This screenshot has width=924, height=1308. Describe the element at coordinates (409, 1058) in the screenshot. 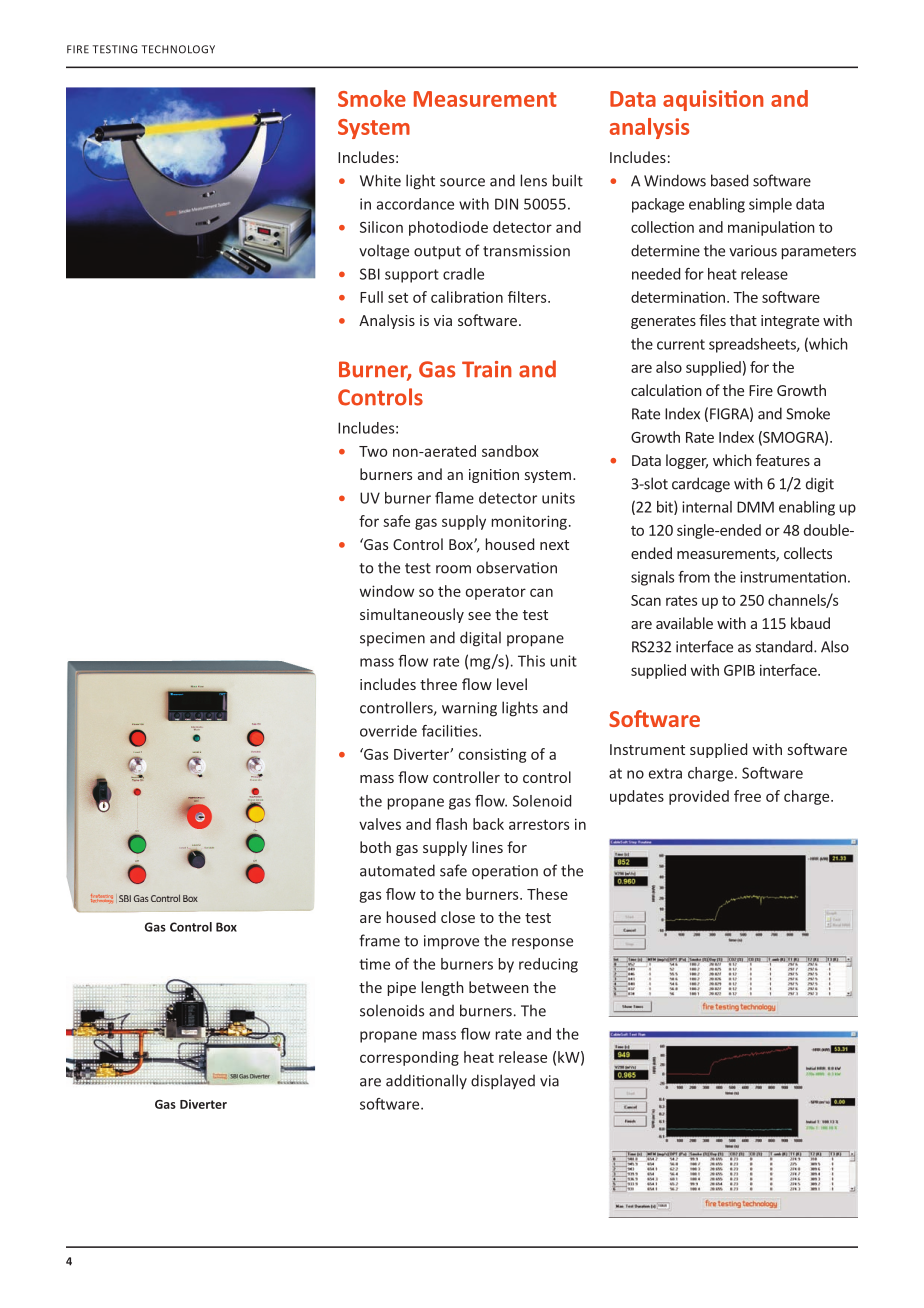

I see `corresponding` at that location.
